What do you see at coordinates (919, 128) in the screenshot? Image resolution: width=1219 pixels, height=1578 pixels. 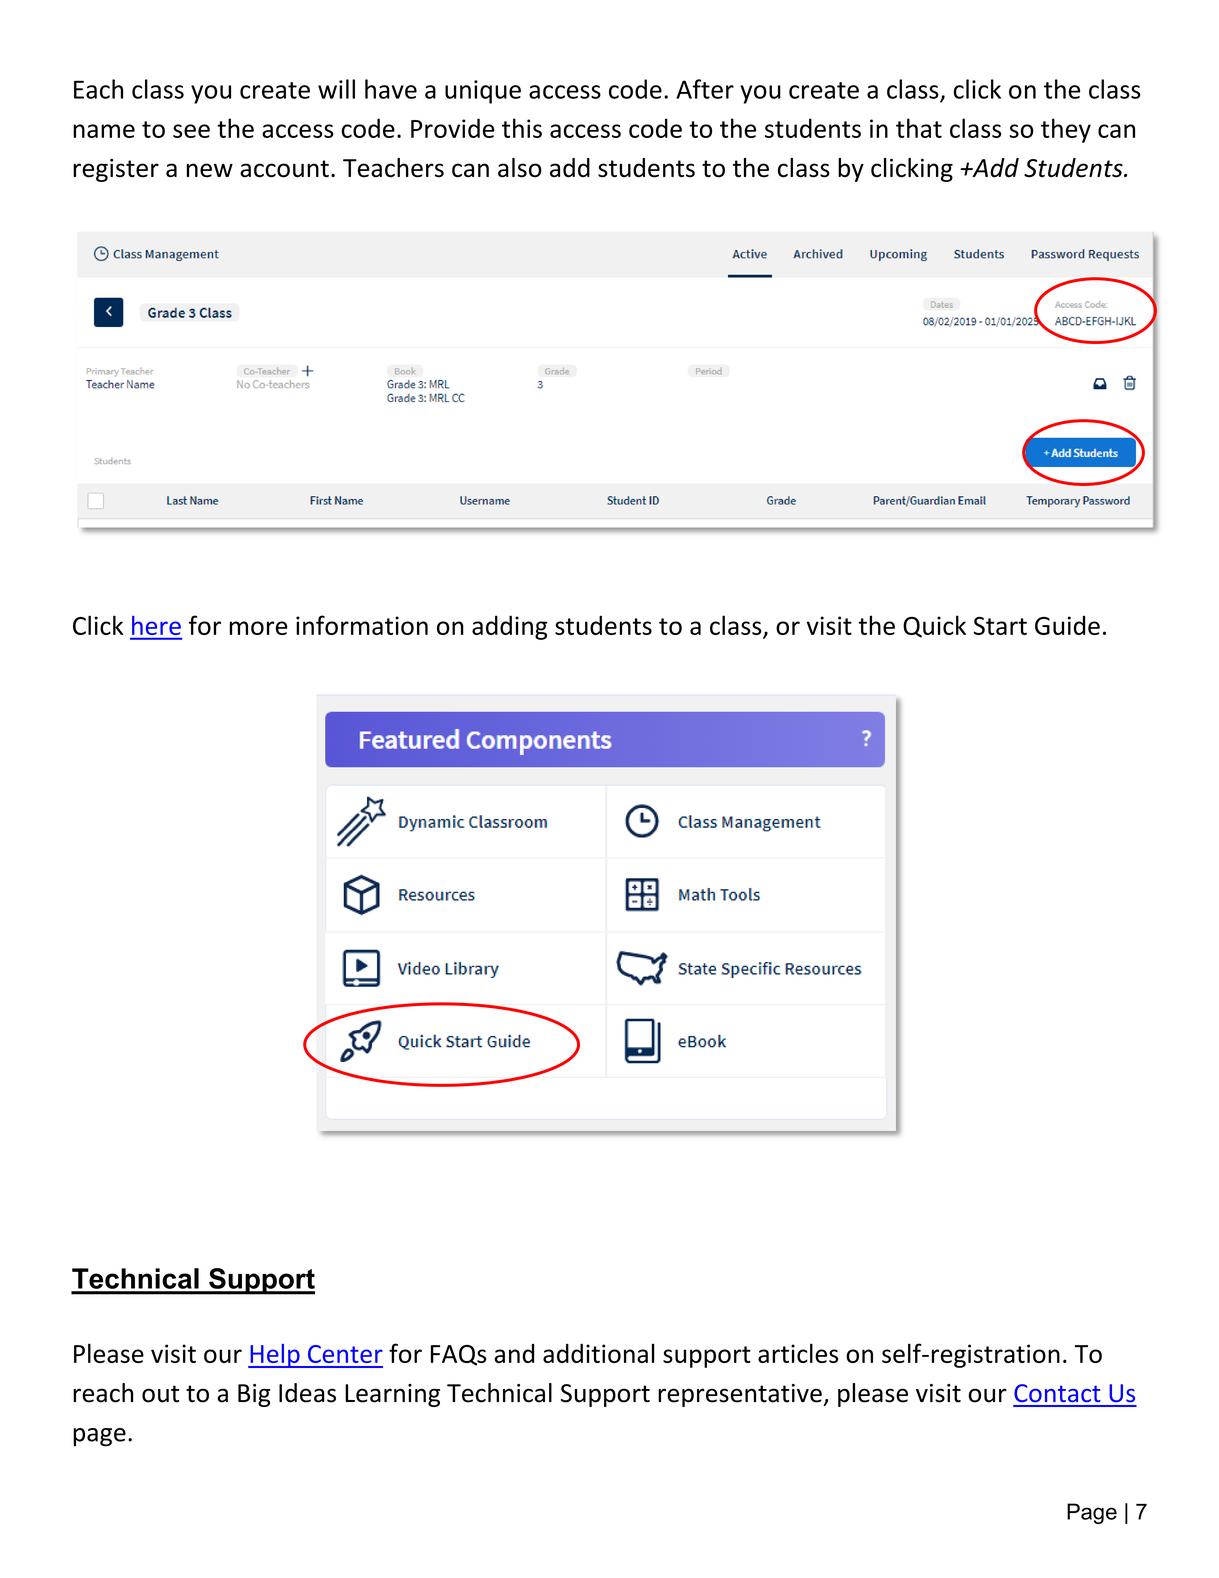 I see `that` at bounding box center [919, 128].
